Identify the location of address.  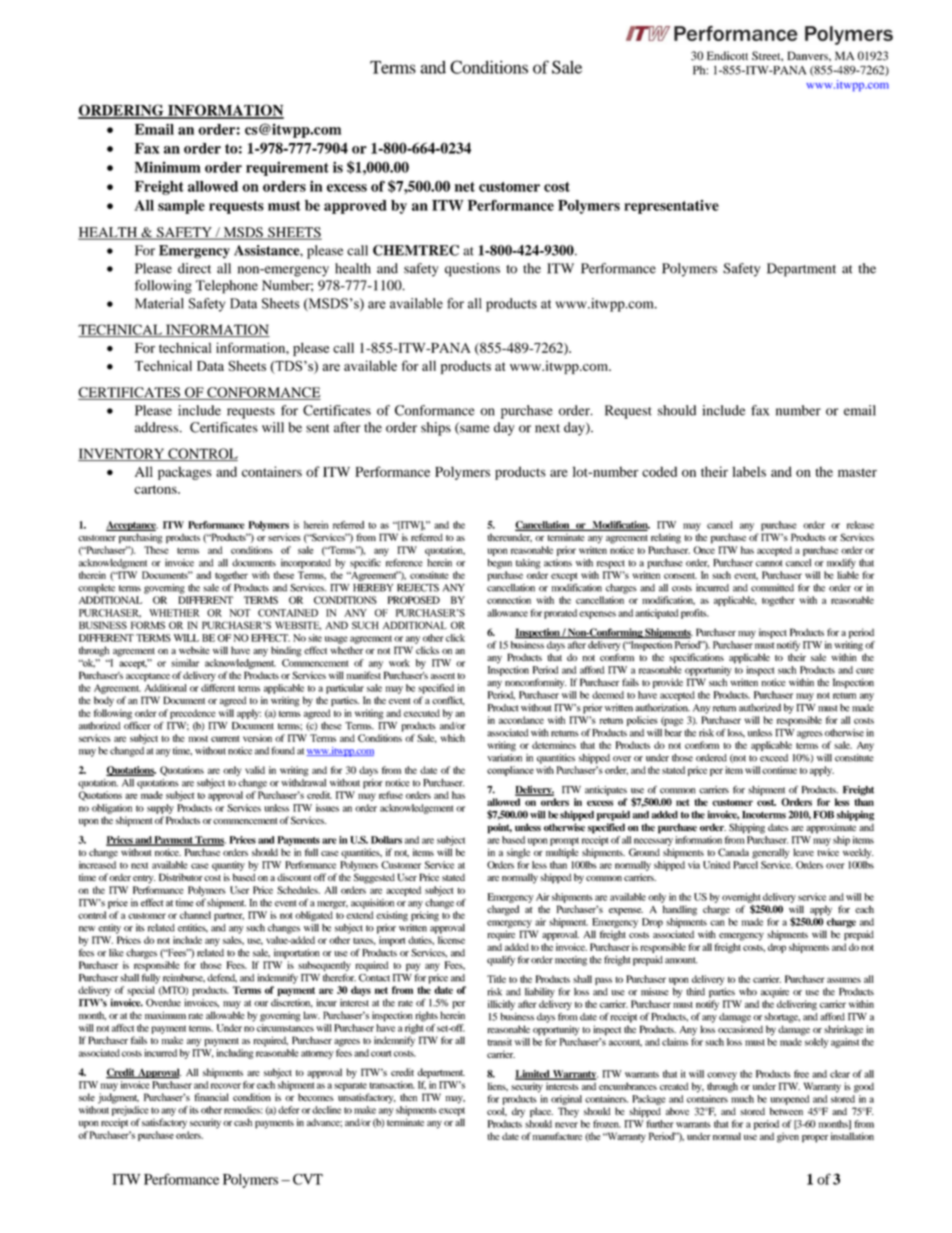
(158, 427).
